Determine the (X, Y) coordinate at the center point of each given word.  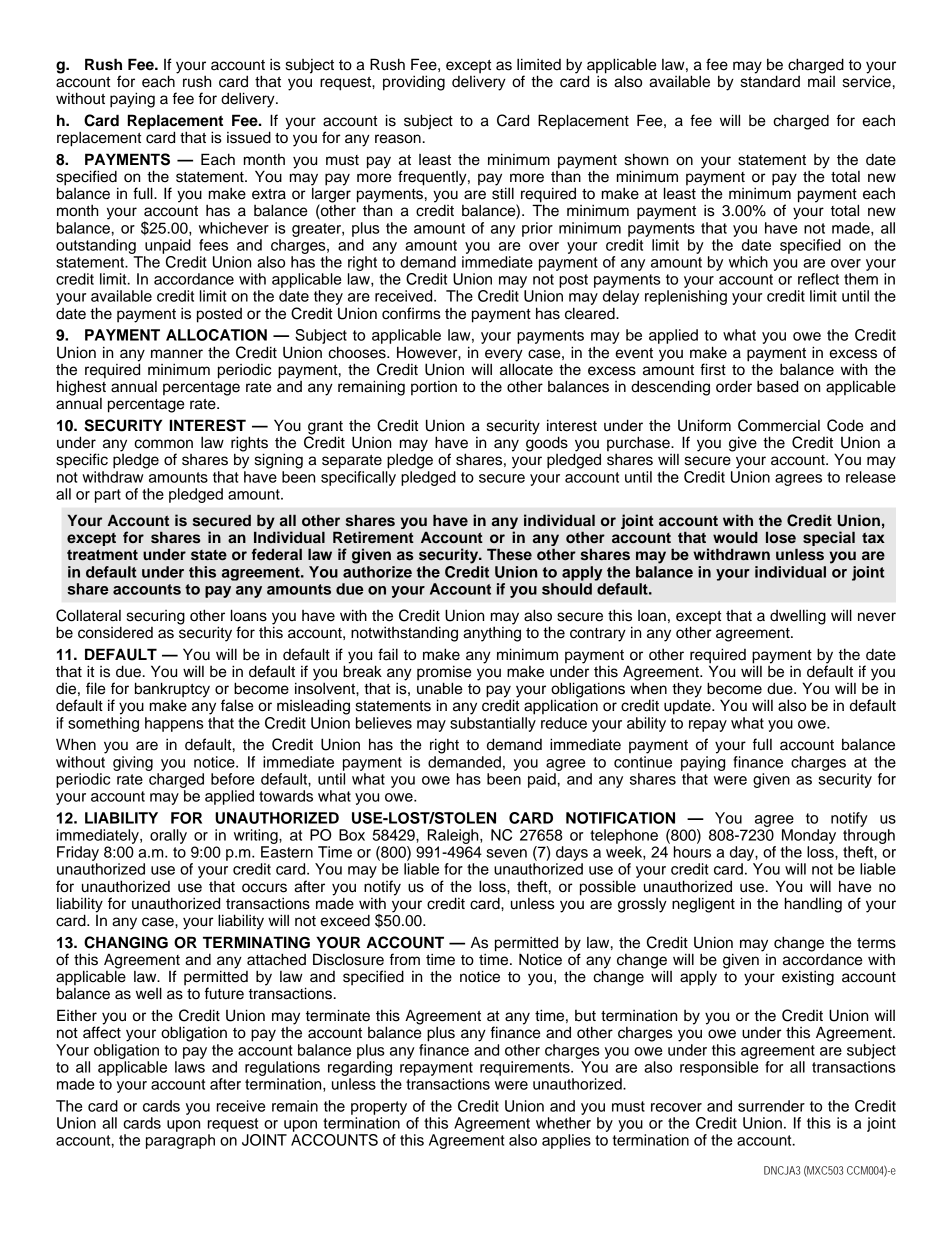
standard (770, 80)
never (877, 617)
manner (177, 354)
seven (506, 853)
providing (414, 83)
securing (156, 617)
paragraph (180, 1141)
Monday (809, 836)
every (503, 356)
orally (168, 836)
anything (492, 633)
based (777, 386)
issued (249, 137)
